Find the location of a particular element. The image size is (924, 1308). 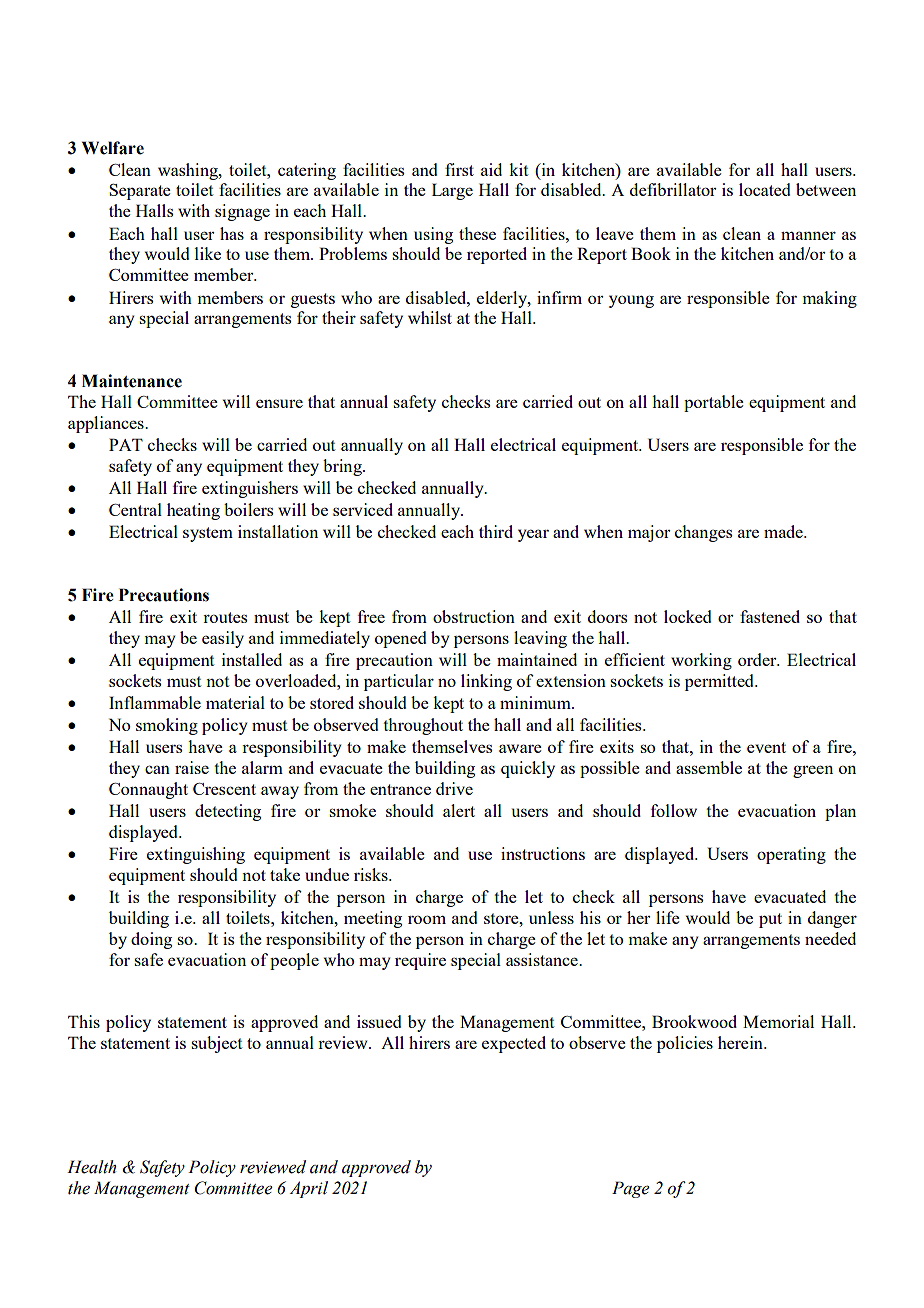

bring is located at coordinates (343, 467).
